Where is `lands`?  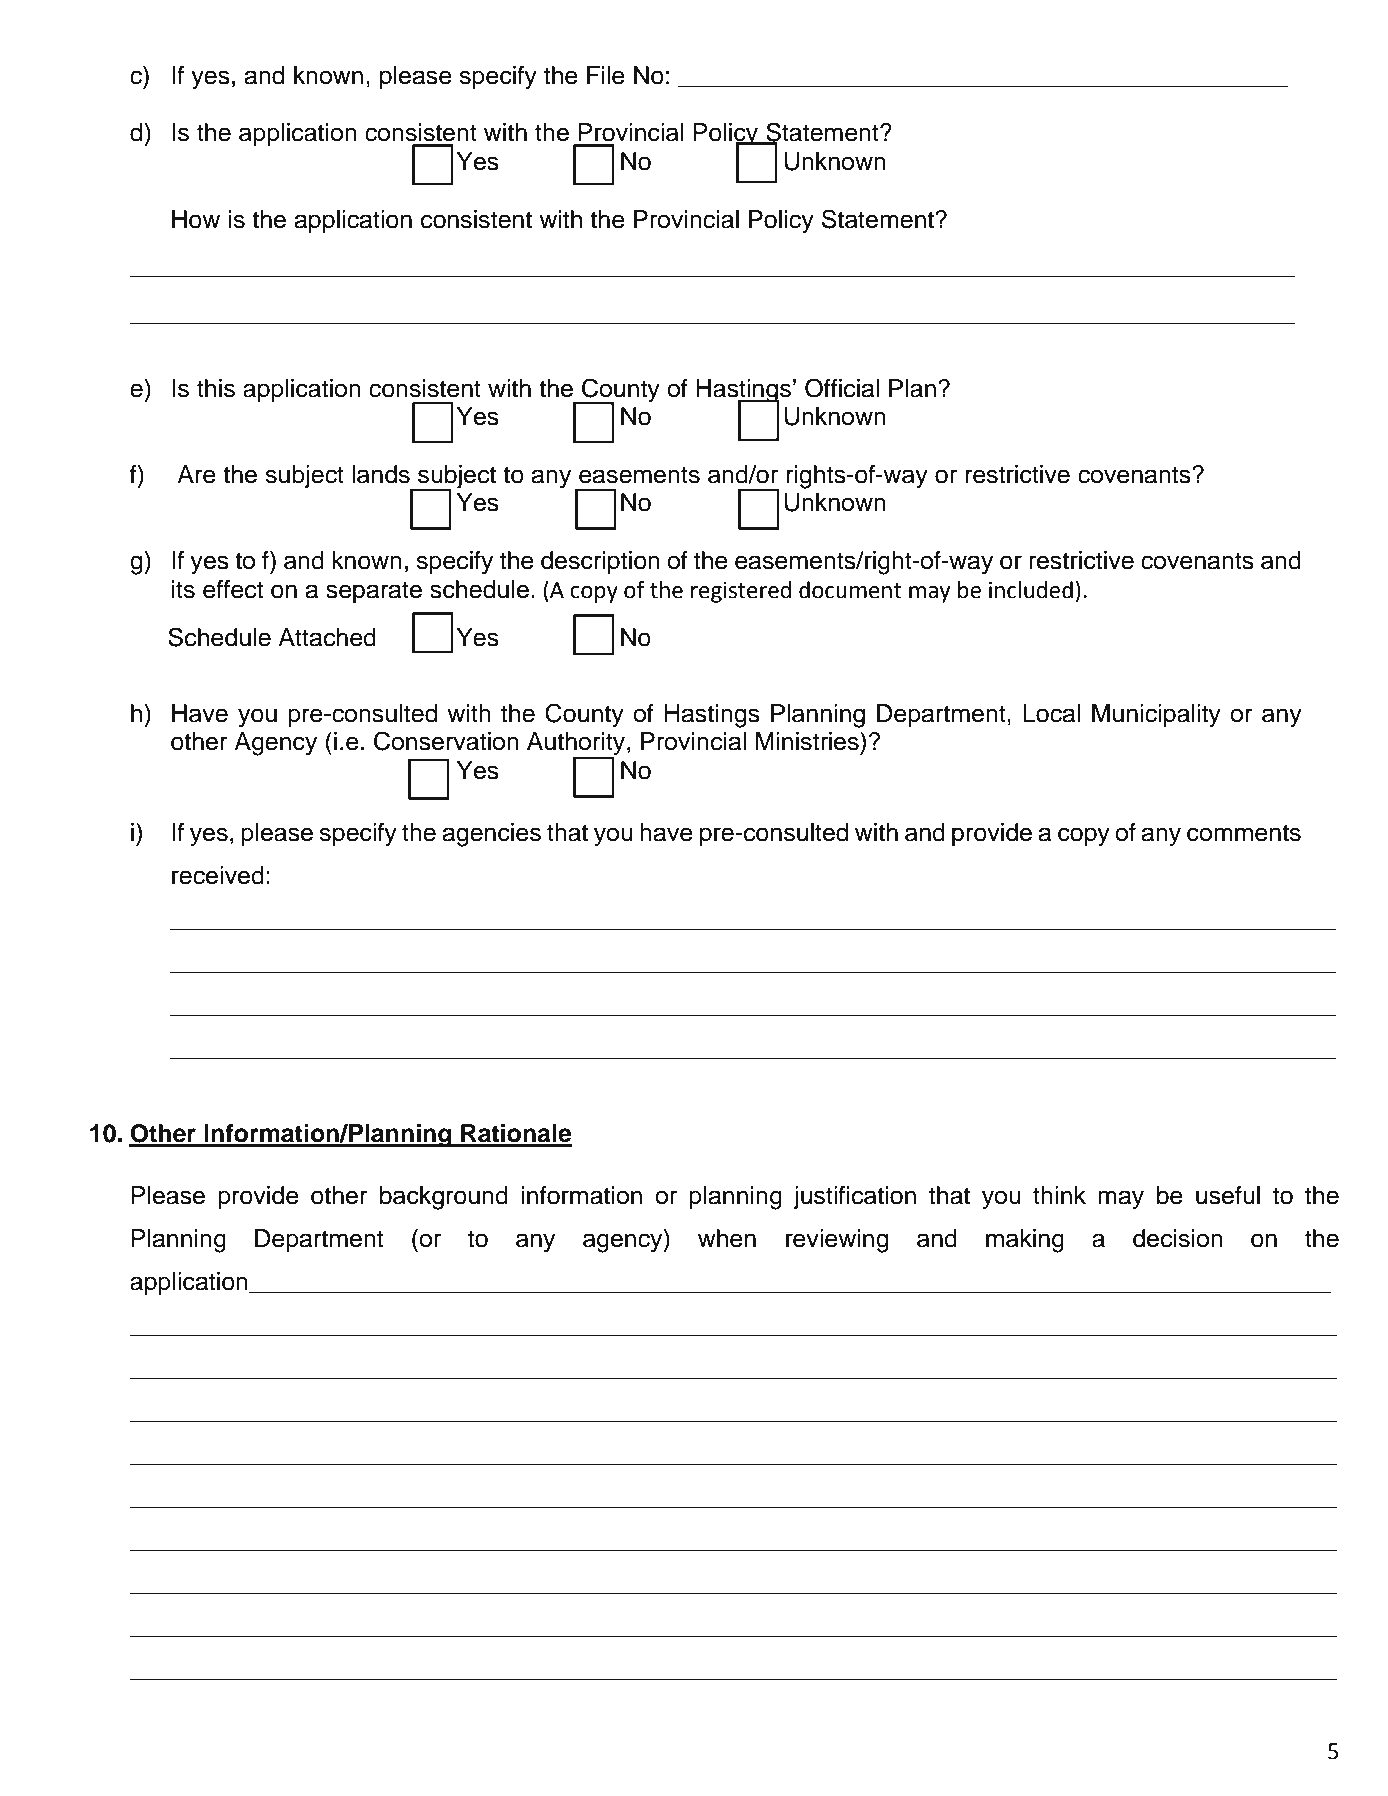
lands is located at coordinates (381, 474).
